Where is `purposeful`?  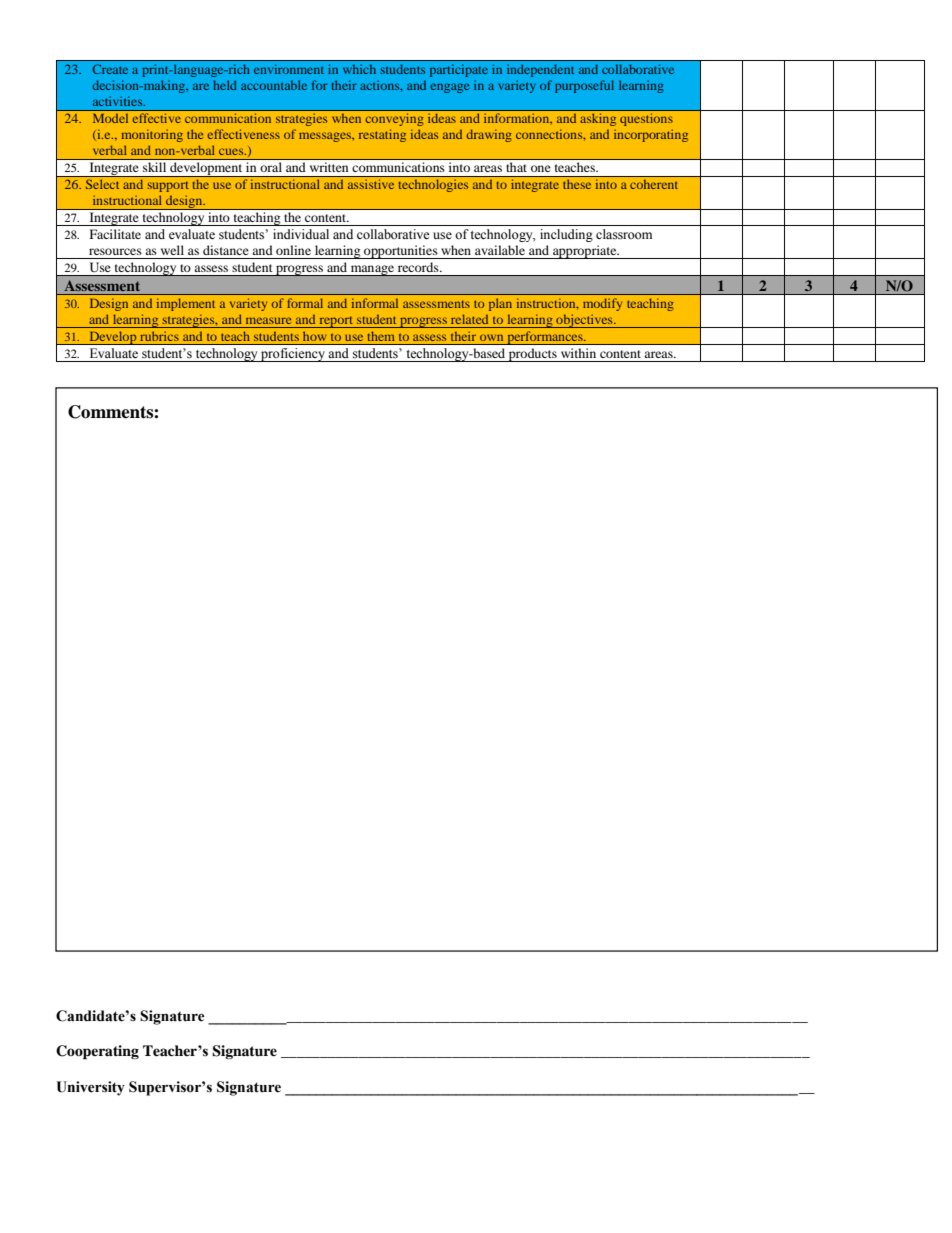
purposeful is located at coordinates (584, 86).
